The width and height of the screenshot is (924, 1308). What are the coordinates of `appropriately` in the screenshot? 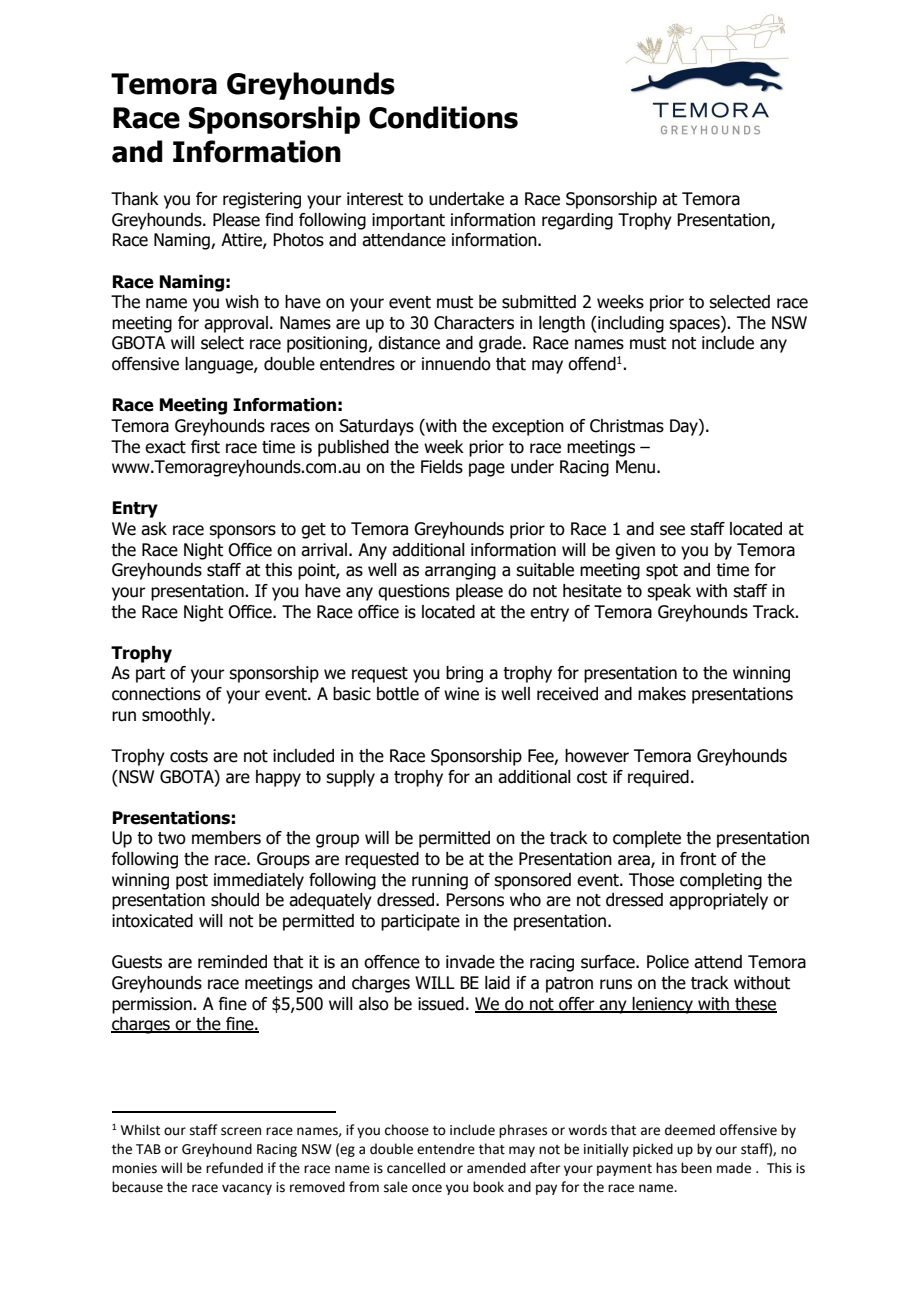 It's located at (718, 901).
